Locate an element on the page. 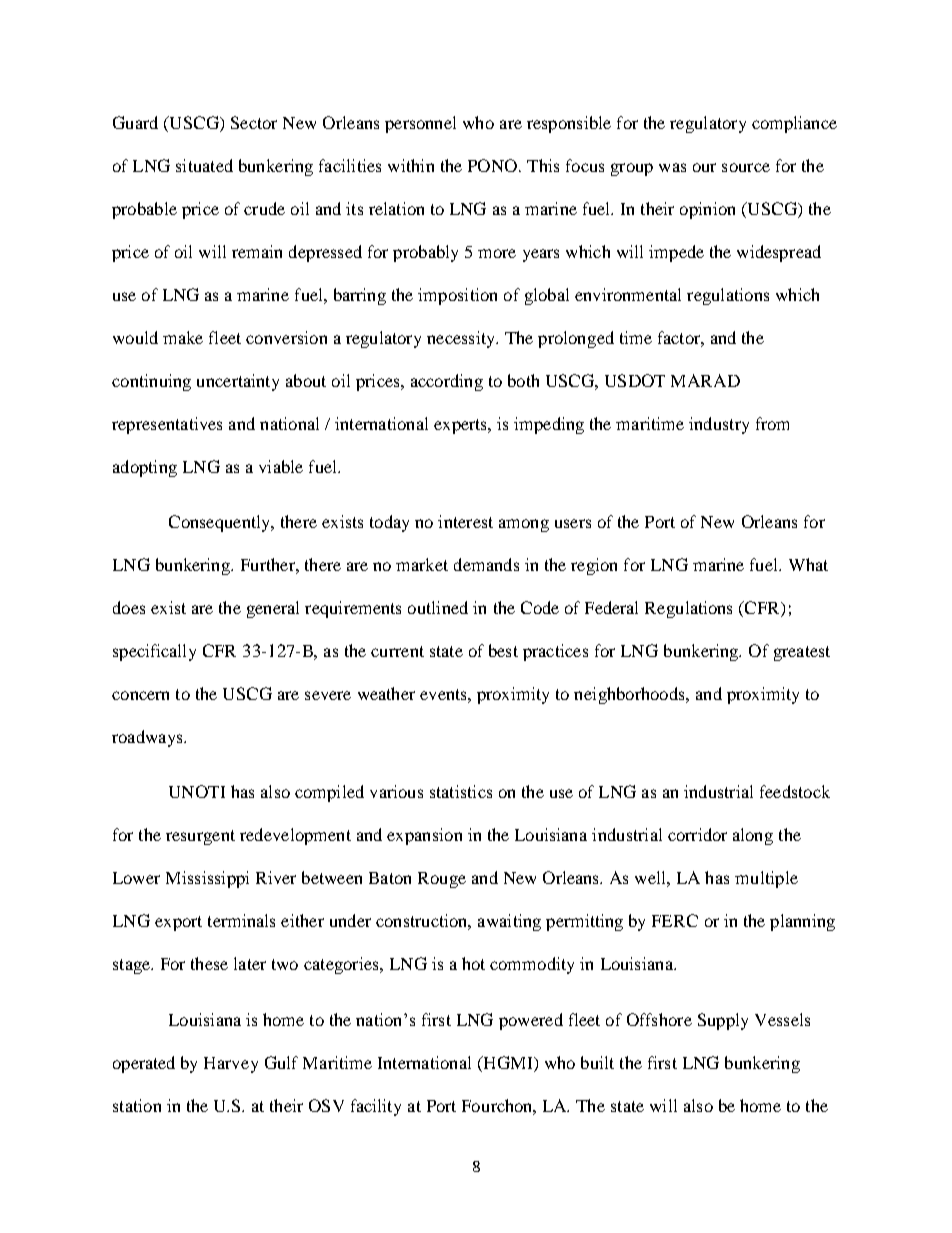 This image has width=952, height=1233. source is located at coordinates (746, 167).
